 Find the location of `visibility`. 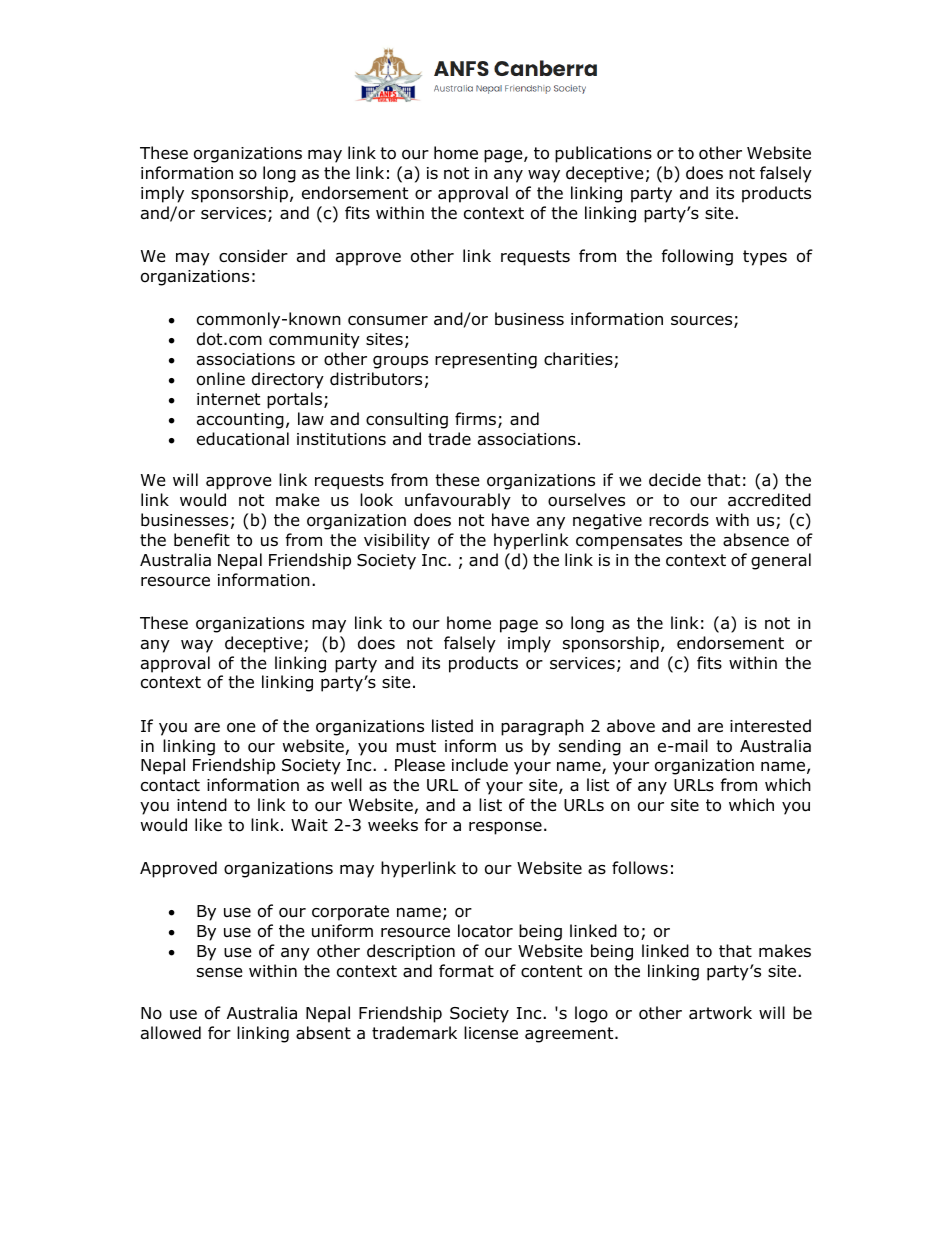

visibility is located at coordinates (397, 541).
